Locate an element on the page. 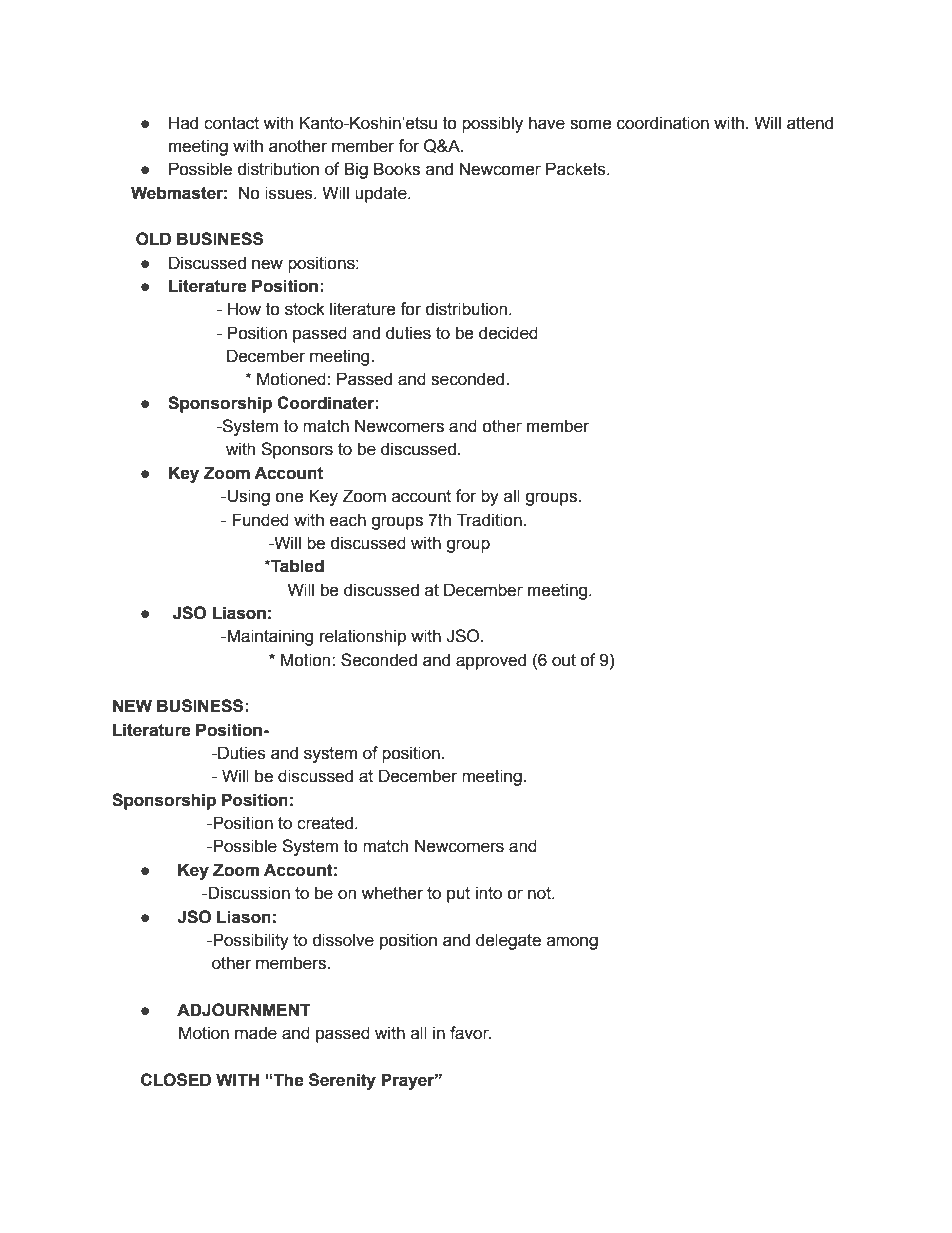 This page has width=952, height=1233. among is located at coordinates (572, 943).
